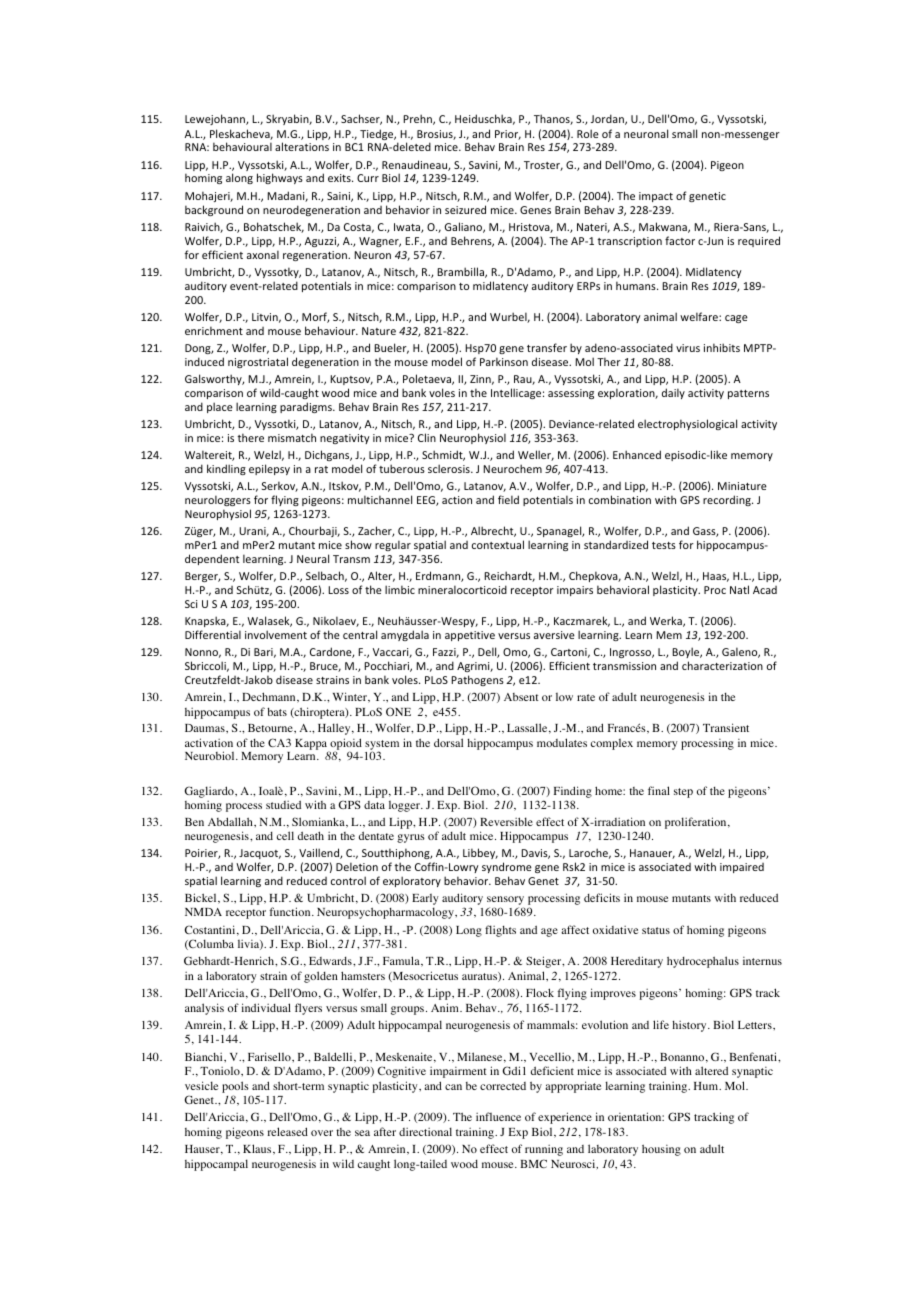  Describe the element at coordinates (533, 1163) in the screenshot. I see `BMC` at that location.
